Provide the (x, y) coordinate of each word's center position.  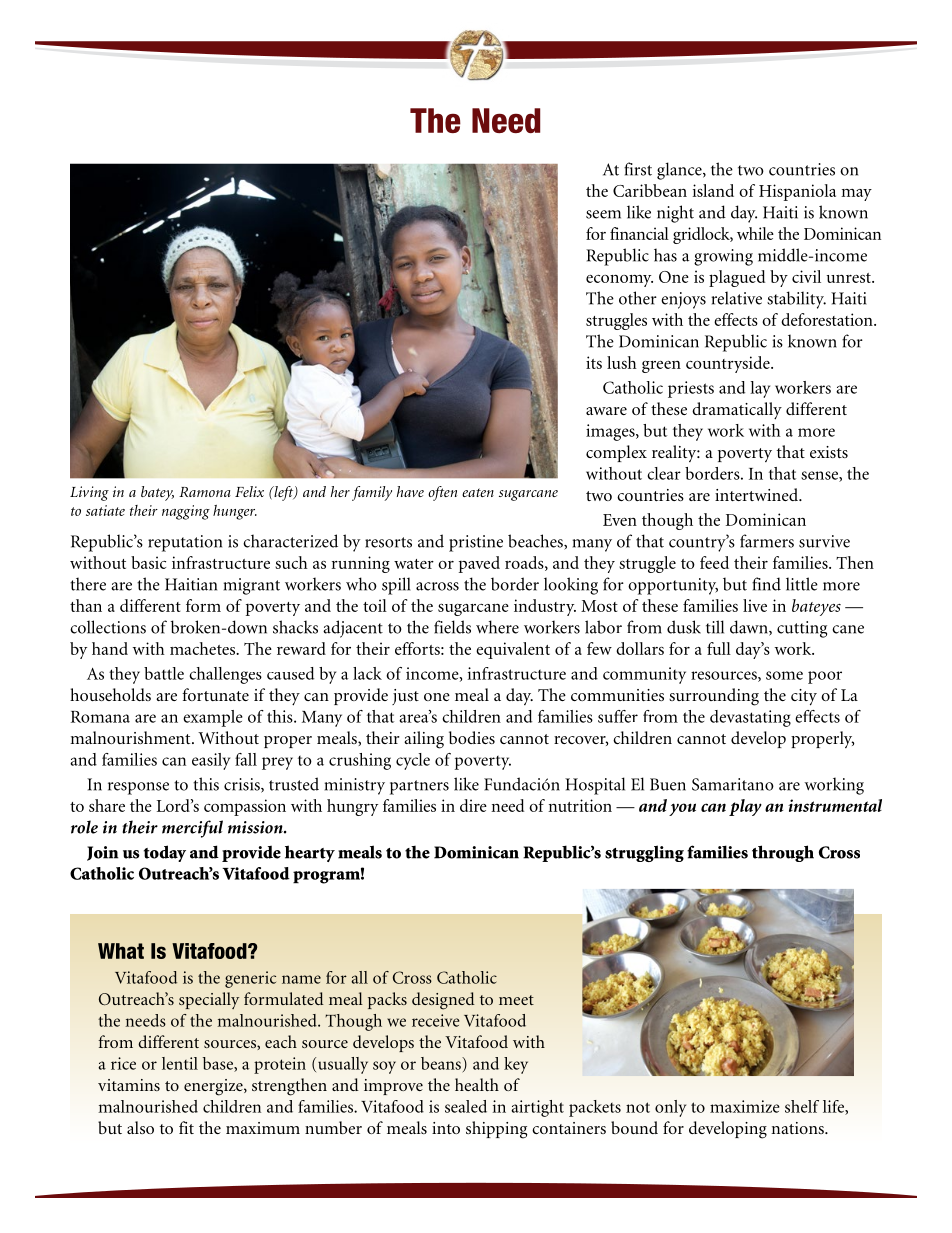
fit (186, 1127)
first (638, 169)
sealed (466, 1106)
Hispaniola (797, 192)
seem (603, 214)
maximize (745, 1106)
